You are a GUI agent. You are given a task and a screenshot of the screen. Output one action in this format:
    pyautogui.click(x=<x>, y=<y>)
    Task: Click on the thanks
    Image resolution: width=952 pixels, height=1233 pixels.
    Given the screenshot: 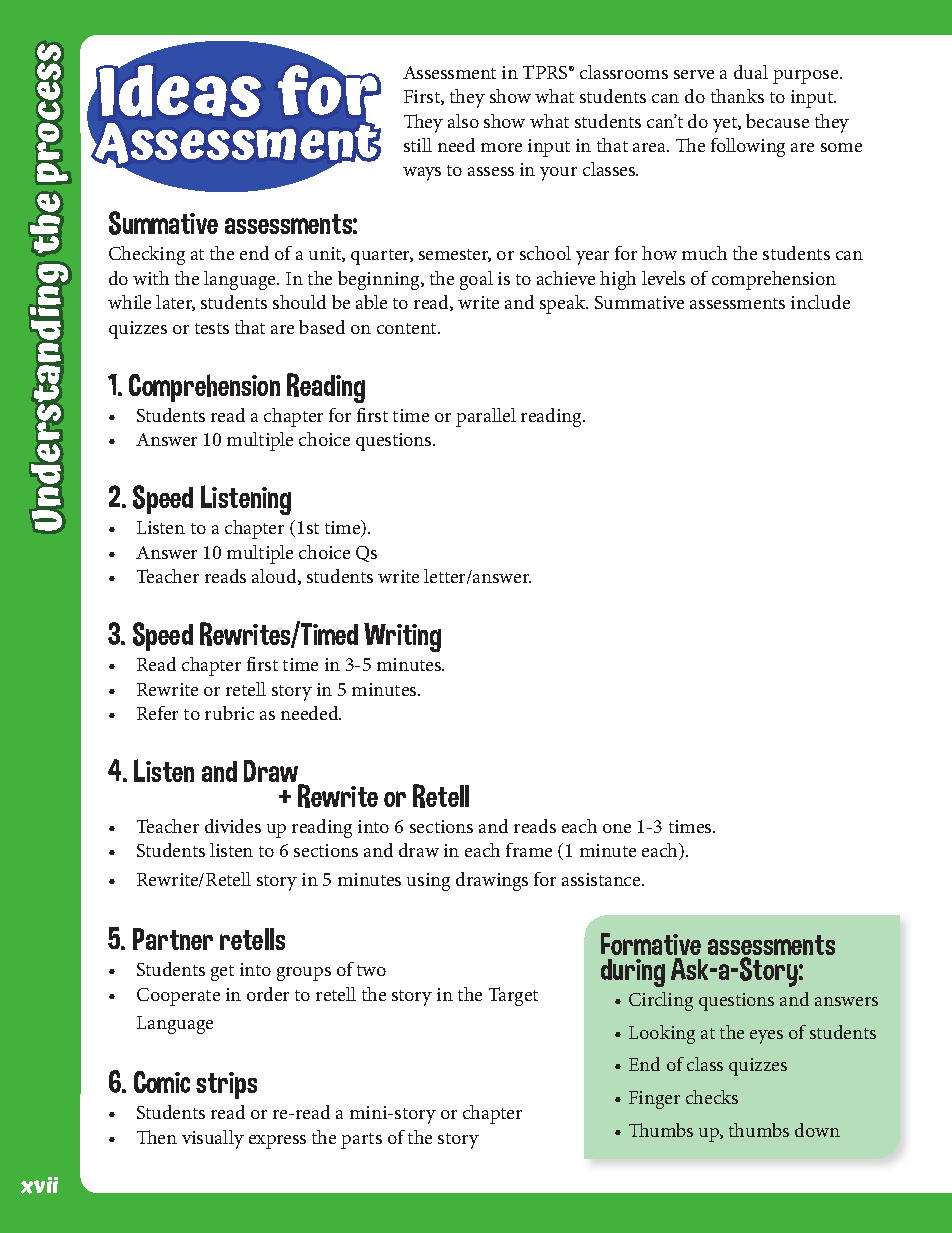 What is the action you would take?
    pyautogui.click(x=737, y=96)
